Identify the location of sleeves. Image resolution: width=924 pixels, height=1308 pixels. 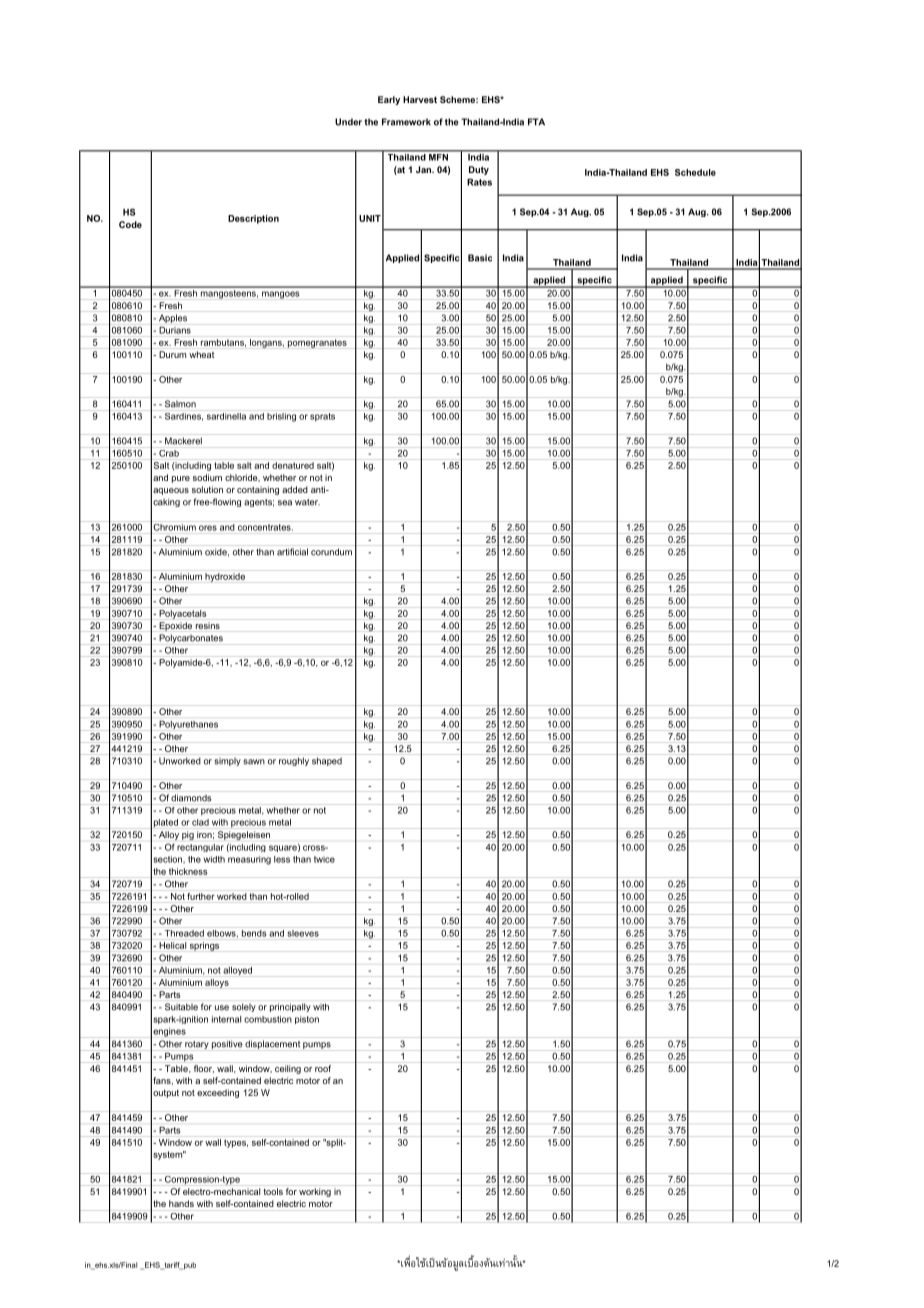
(303, 933).
